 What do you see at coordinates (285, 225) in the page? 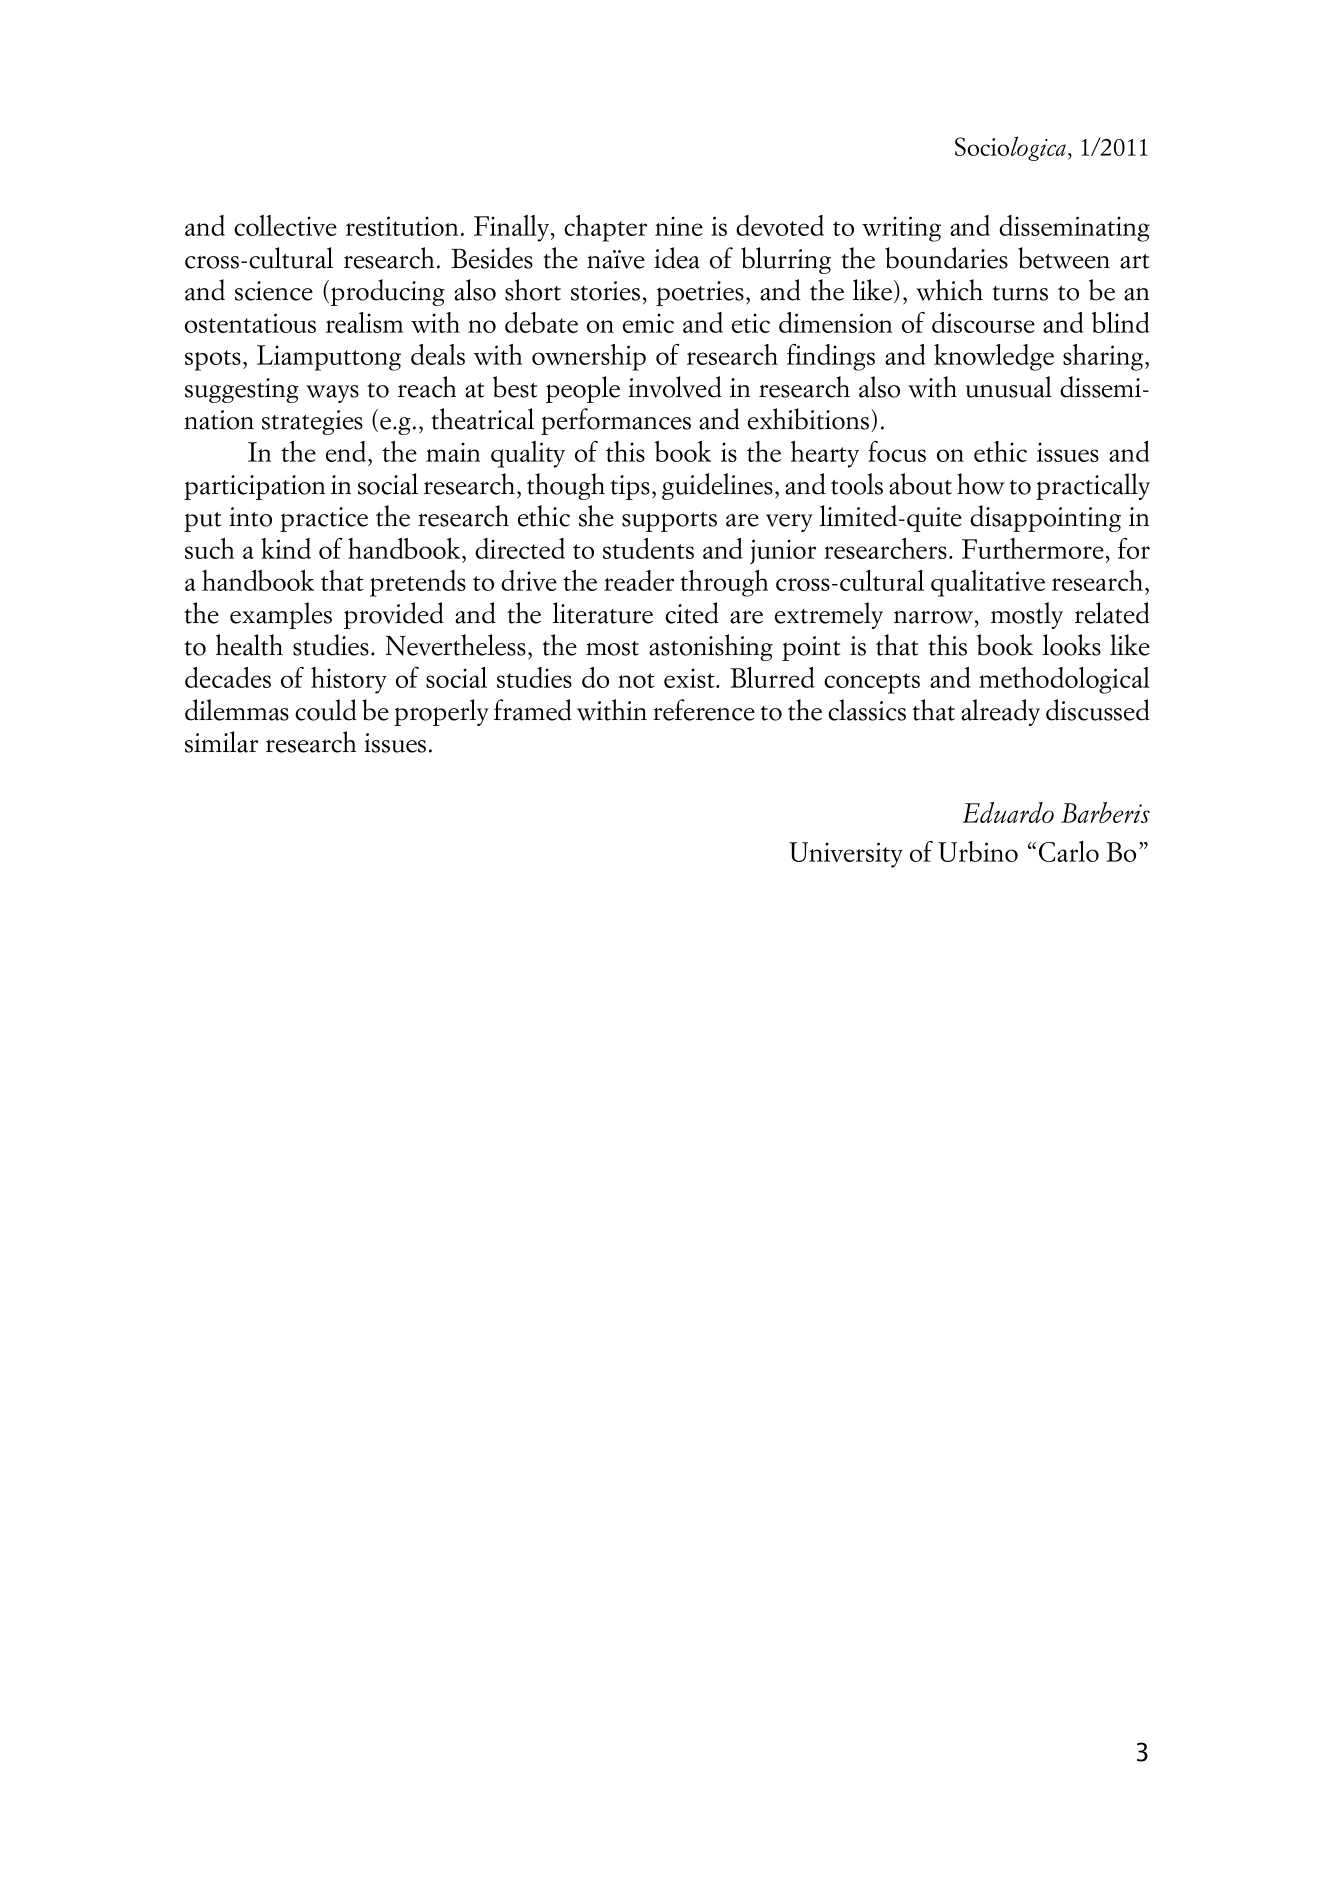
I see `collective` at bounding box center [285, 225].
